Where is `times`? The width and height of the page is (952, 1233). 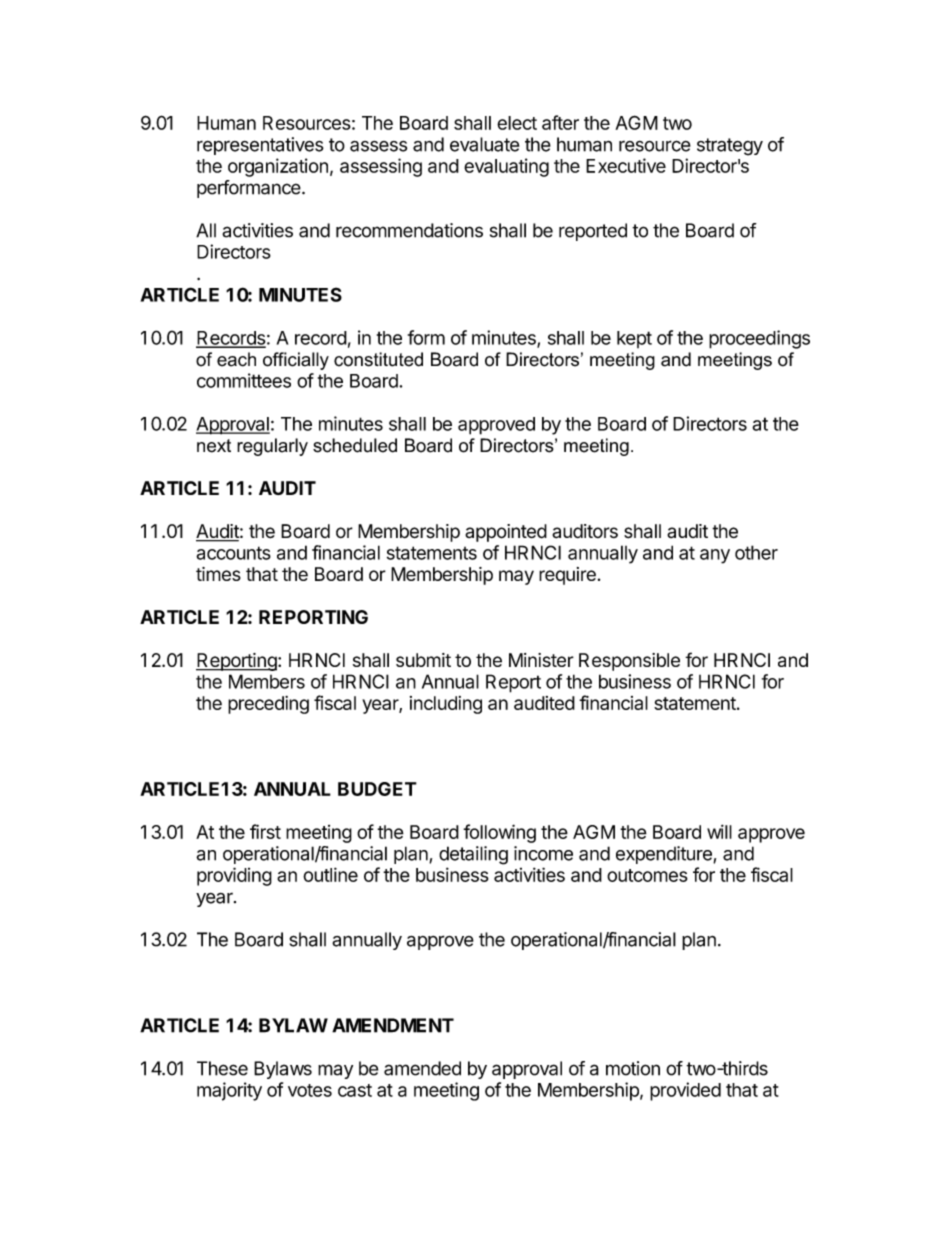 times is located at coordinates (218, 574).
